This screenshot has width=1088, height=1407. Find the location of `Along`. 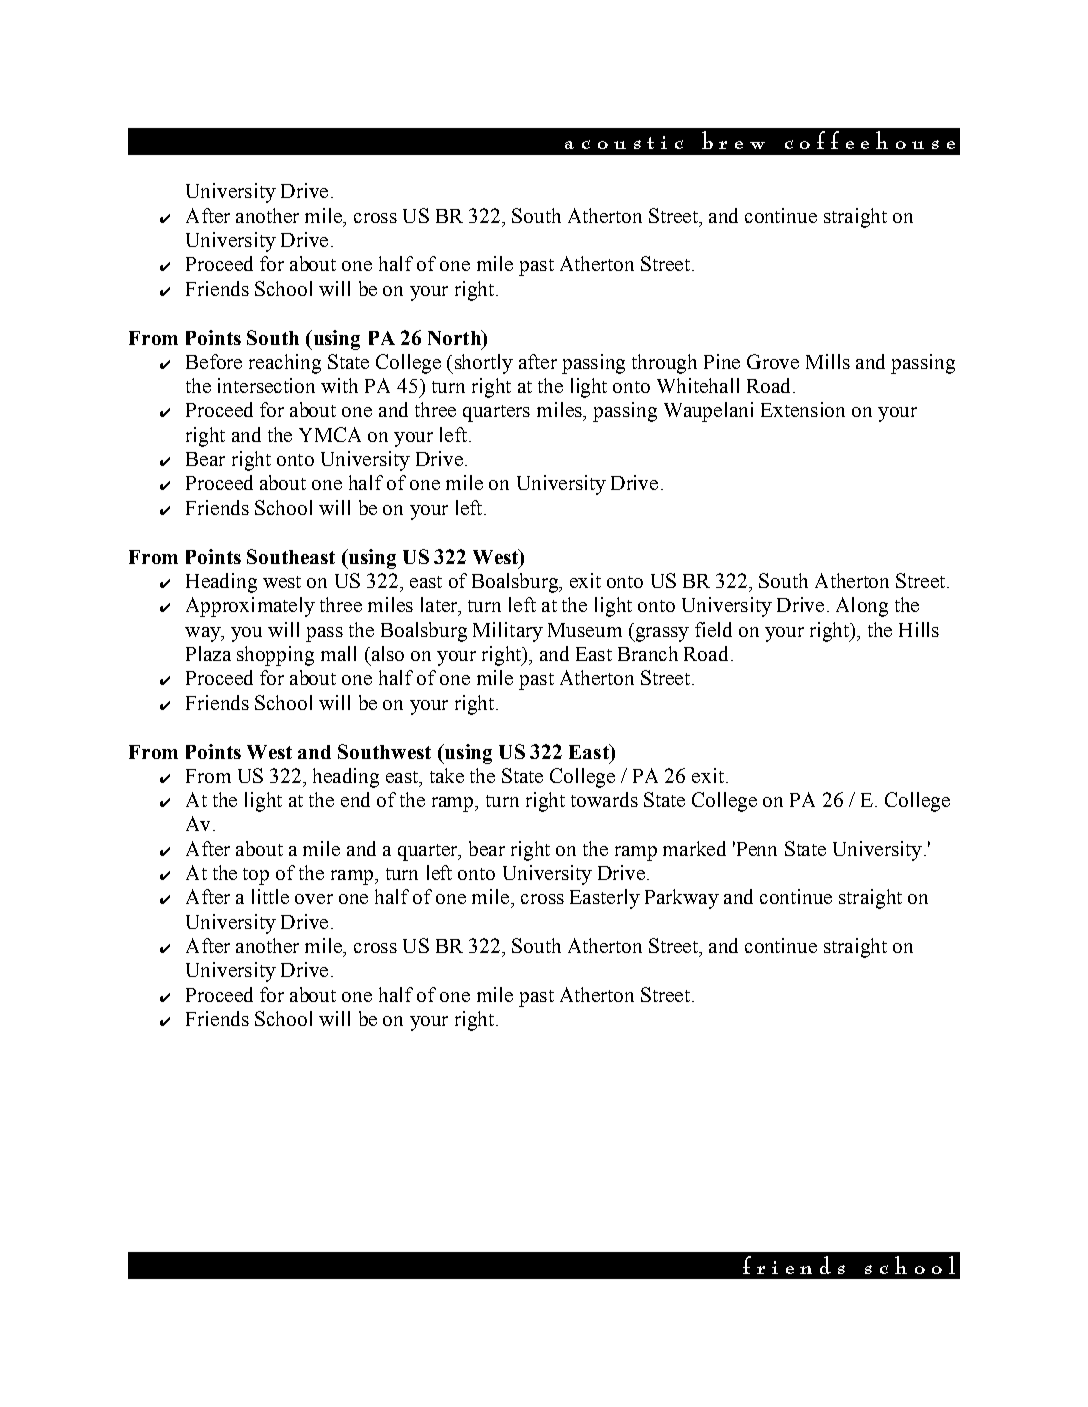

Along is located at coordinates (862, 607).
